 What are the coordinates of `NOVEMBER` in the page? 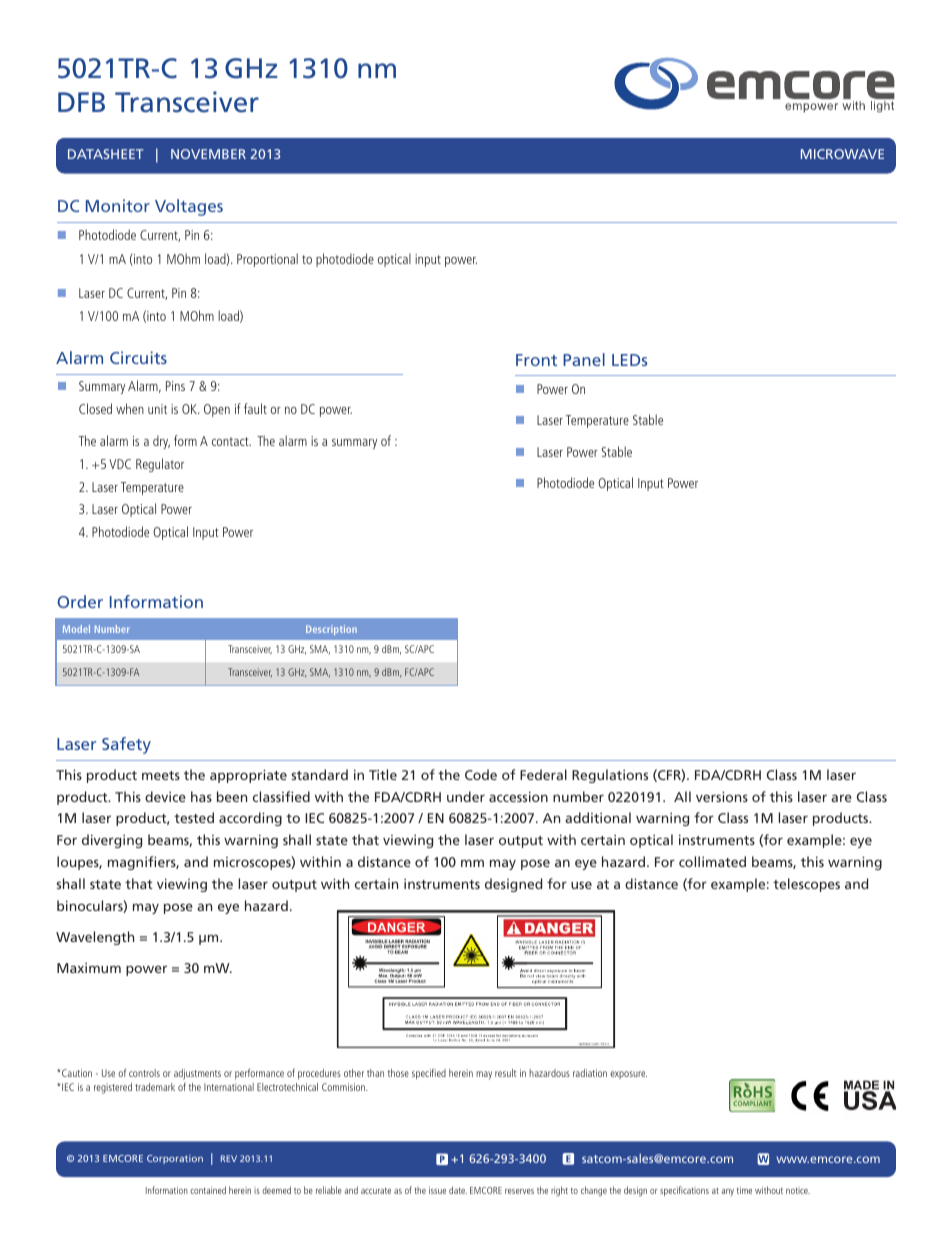 It's located at (208, 154).
